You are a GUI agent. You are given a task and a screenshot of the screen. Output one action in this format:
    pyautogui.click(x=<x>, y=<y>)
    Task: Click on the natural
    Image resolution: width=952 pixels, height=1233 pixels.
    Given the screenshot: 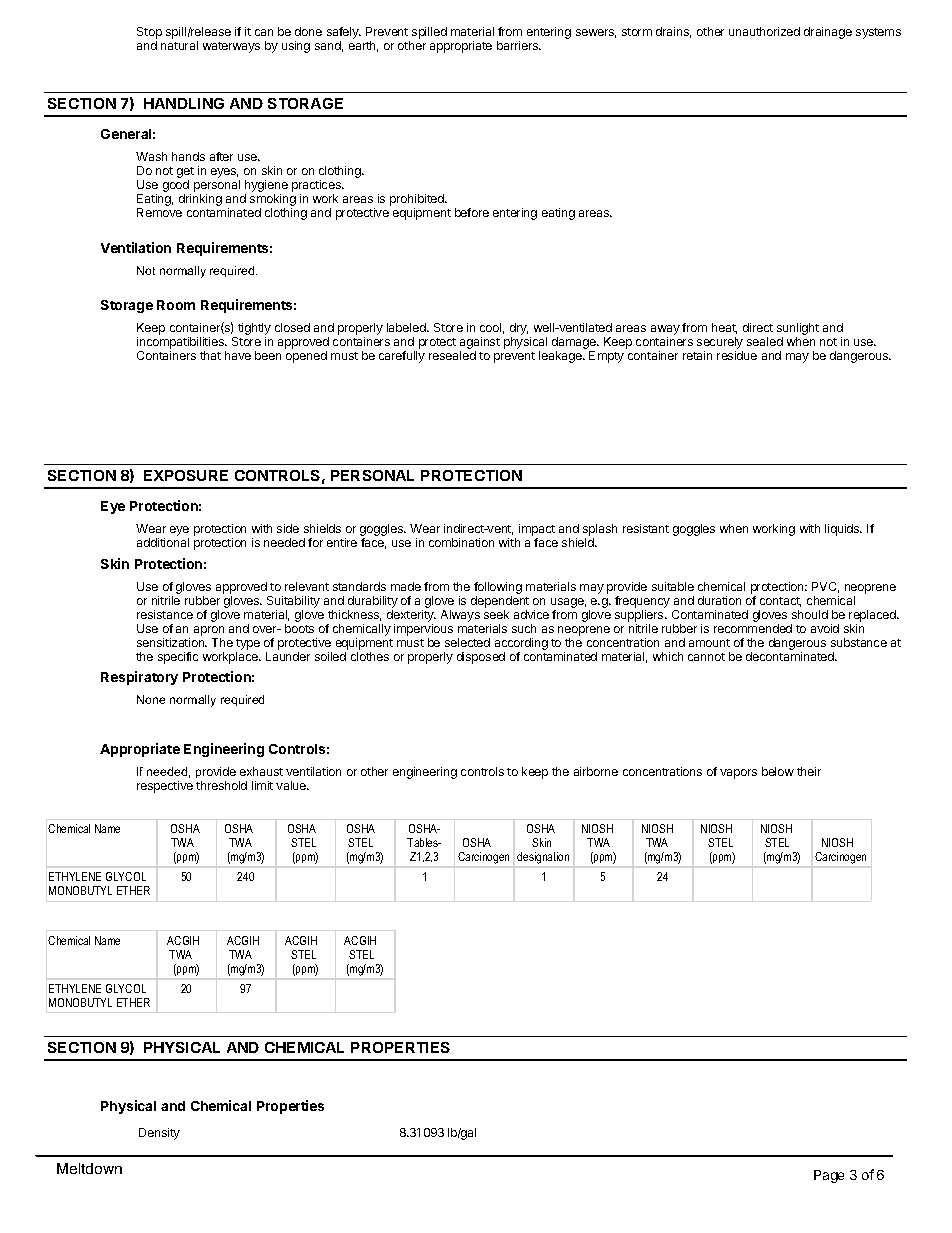 What is the action you would take?
    pyautogui.click(x=179, y=45)
